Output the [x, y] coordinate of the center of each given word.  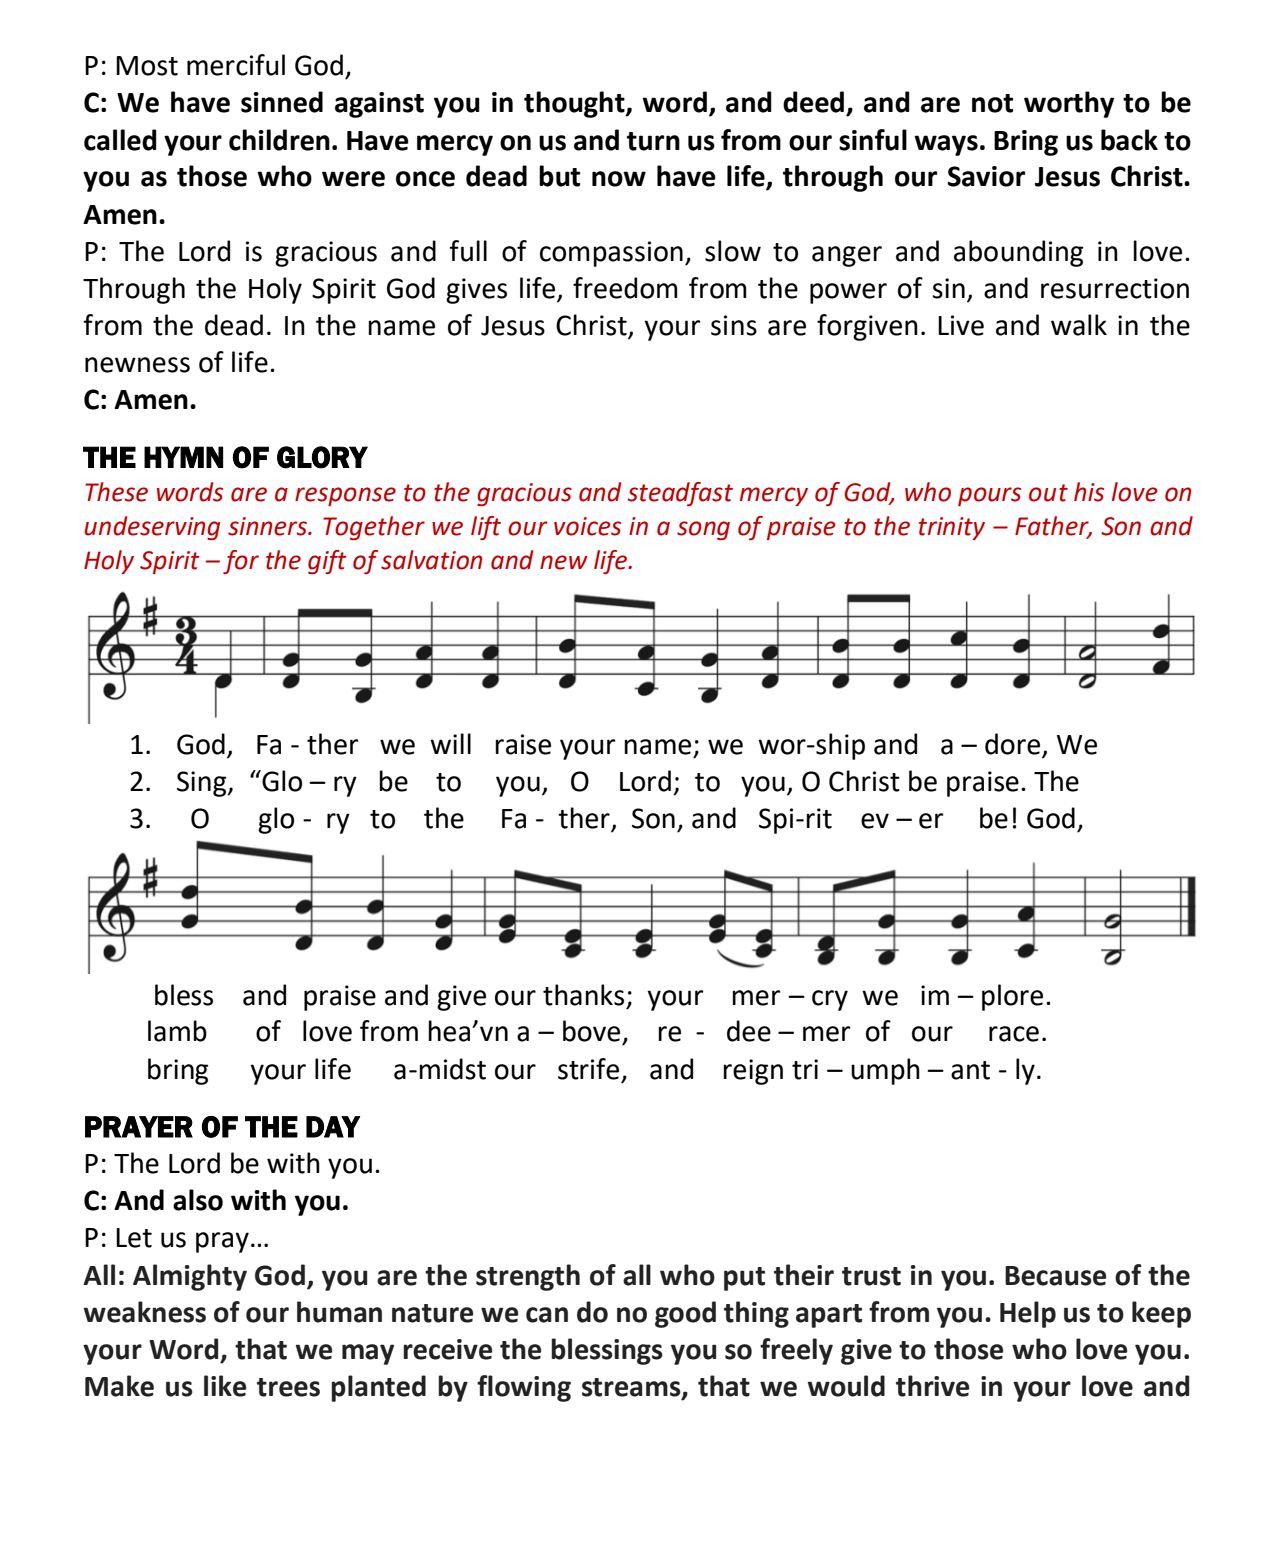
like [225, 1386]
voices [587, 526]
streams [632, 1388]
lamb [177, 1031]
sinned [282, 102]
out [1048, 493]
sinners [268, 526]
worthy [1069, 104]
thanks [583, 995]
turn [653, 141]
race [1014, 1034]
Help [1028, 1314]
